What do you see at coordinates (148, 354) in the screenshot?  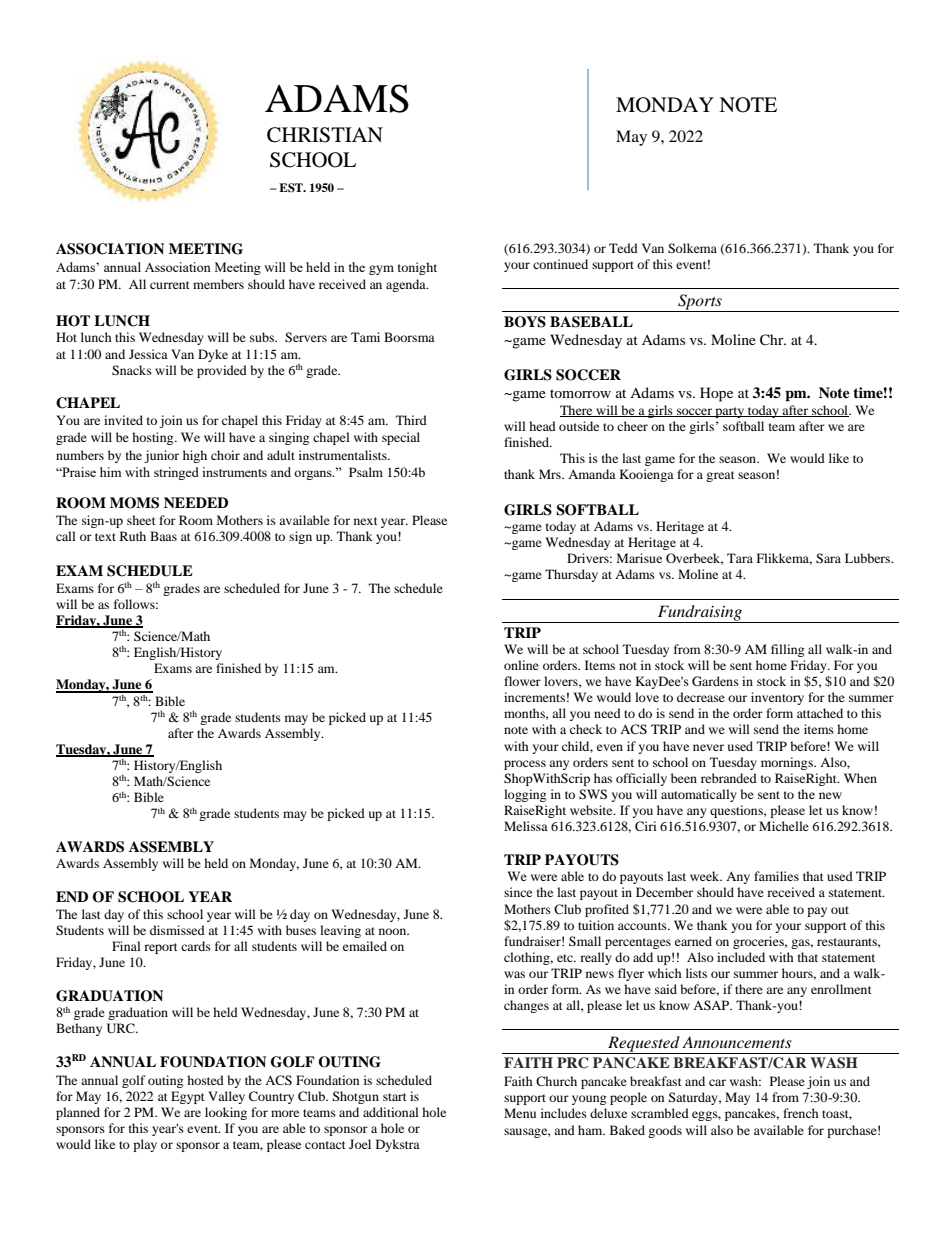 I see `Jessica` at bounding box center [148, 354].
